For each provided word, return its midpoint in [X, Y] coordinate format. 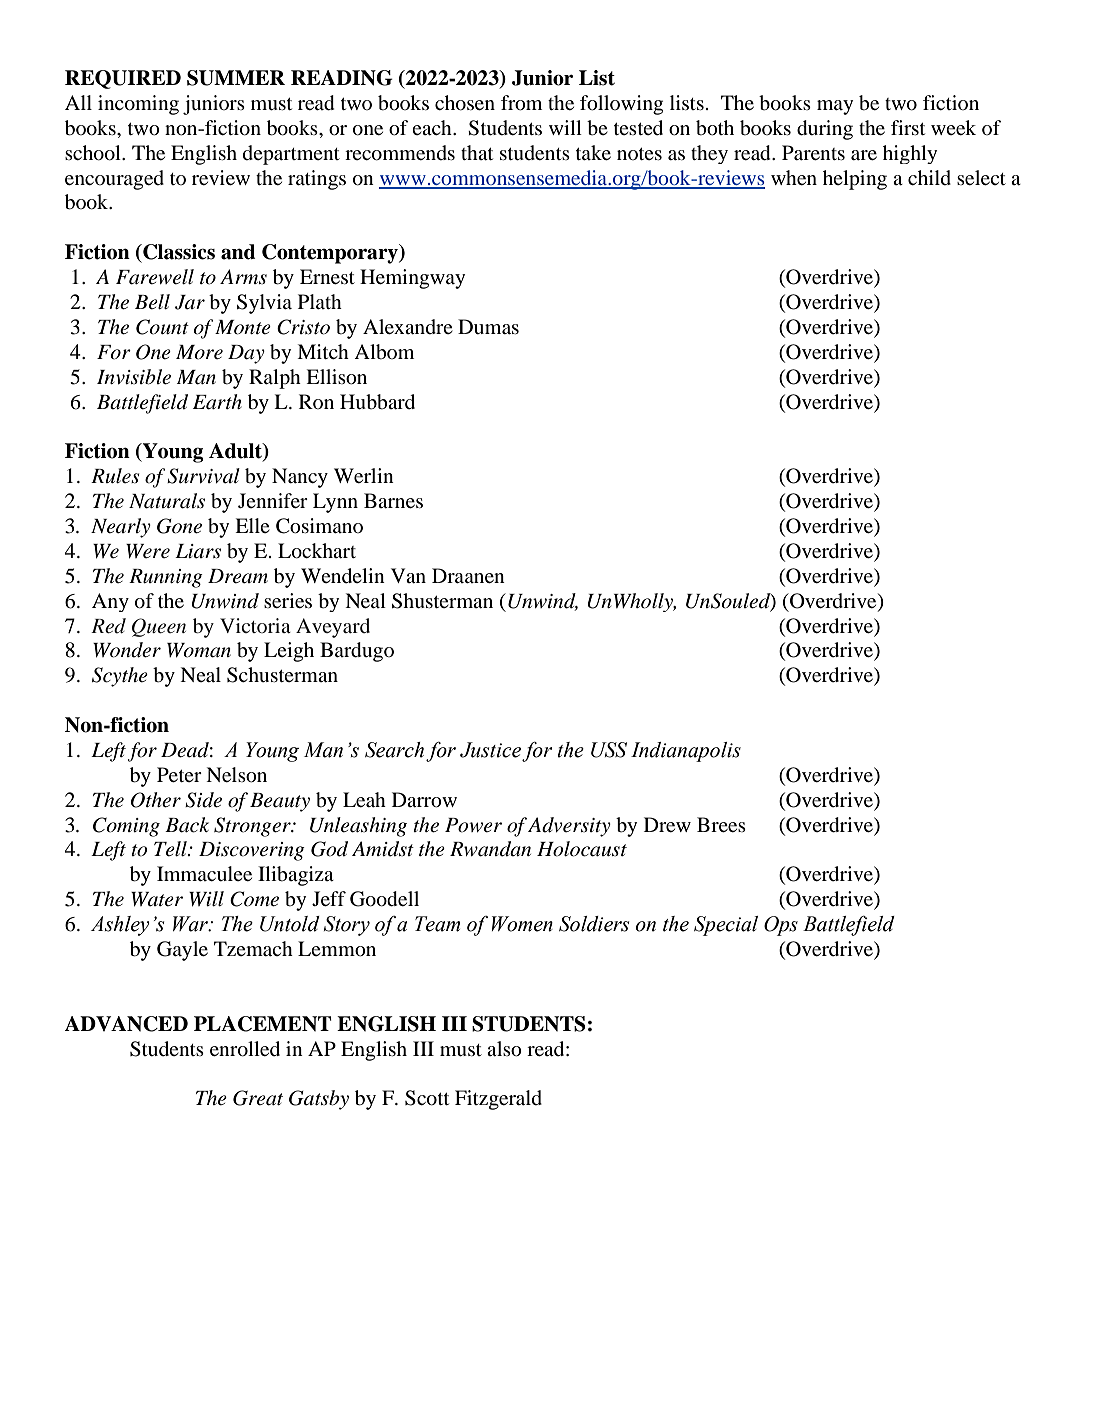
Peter [179, 774]
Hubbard [377, 402]
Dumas [488, 326]
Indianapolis [686, 752]
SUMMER [236, 78]
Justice [490, 750]
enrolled [245, 1049]
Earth [217, 402]
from [521, 103]
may [835, 107]
